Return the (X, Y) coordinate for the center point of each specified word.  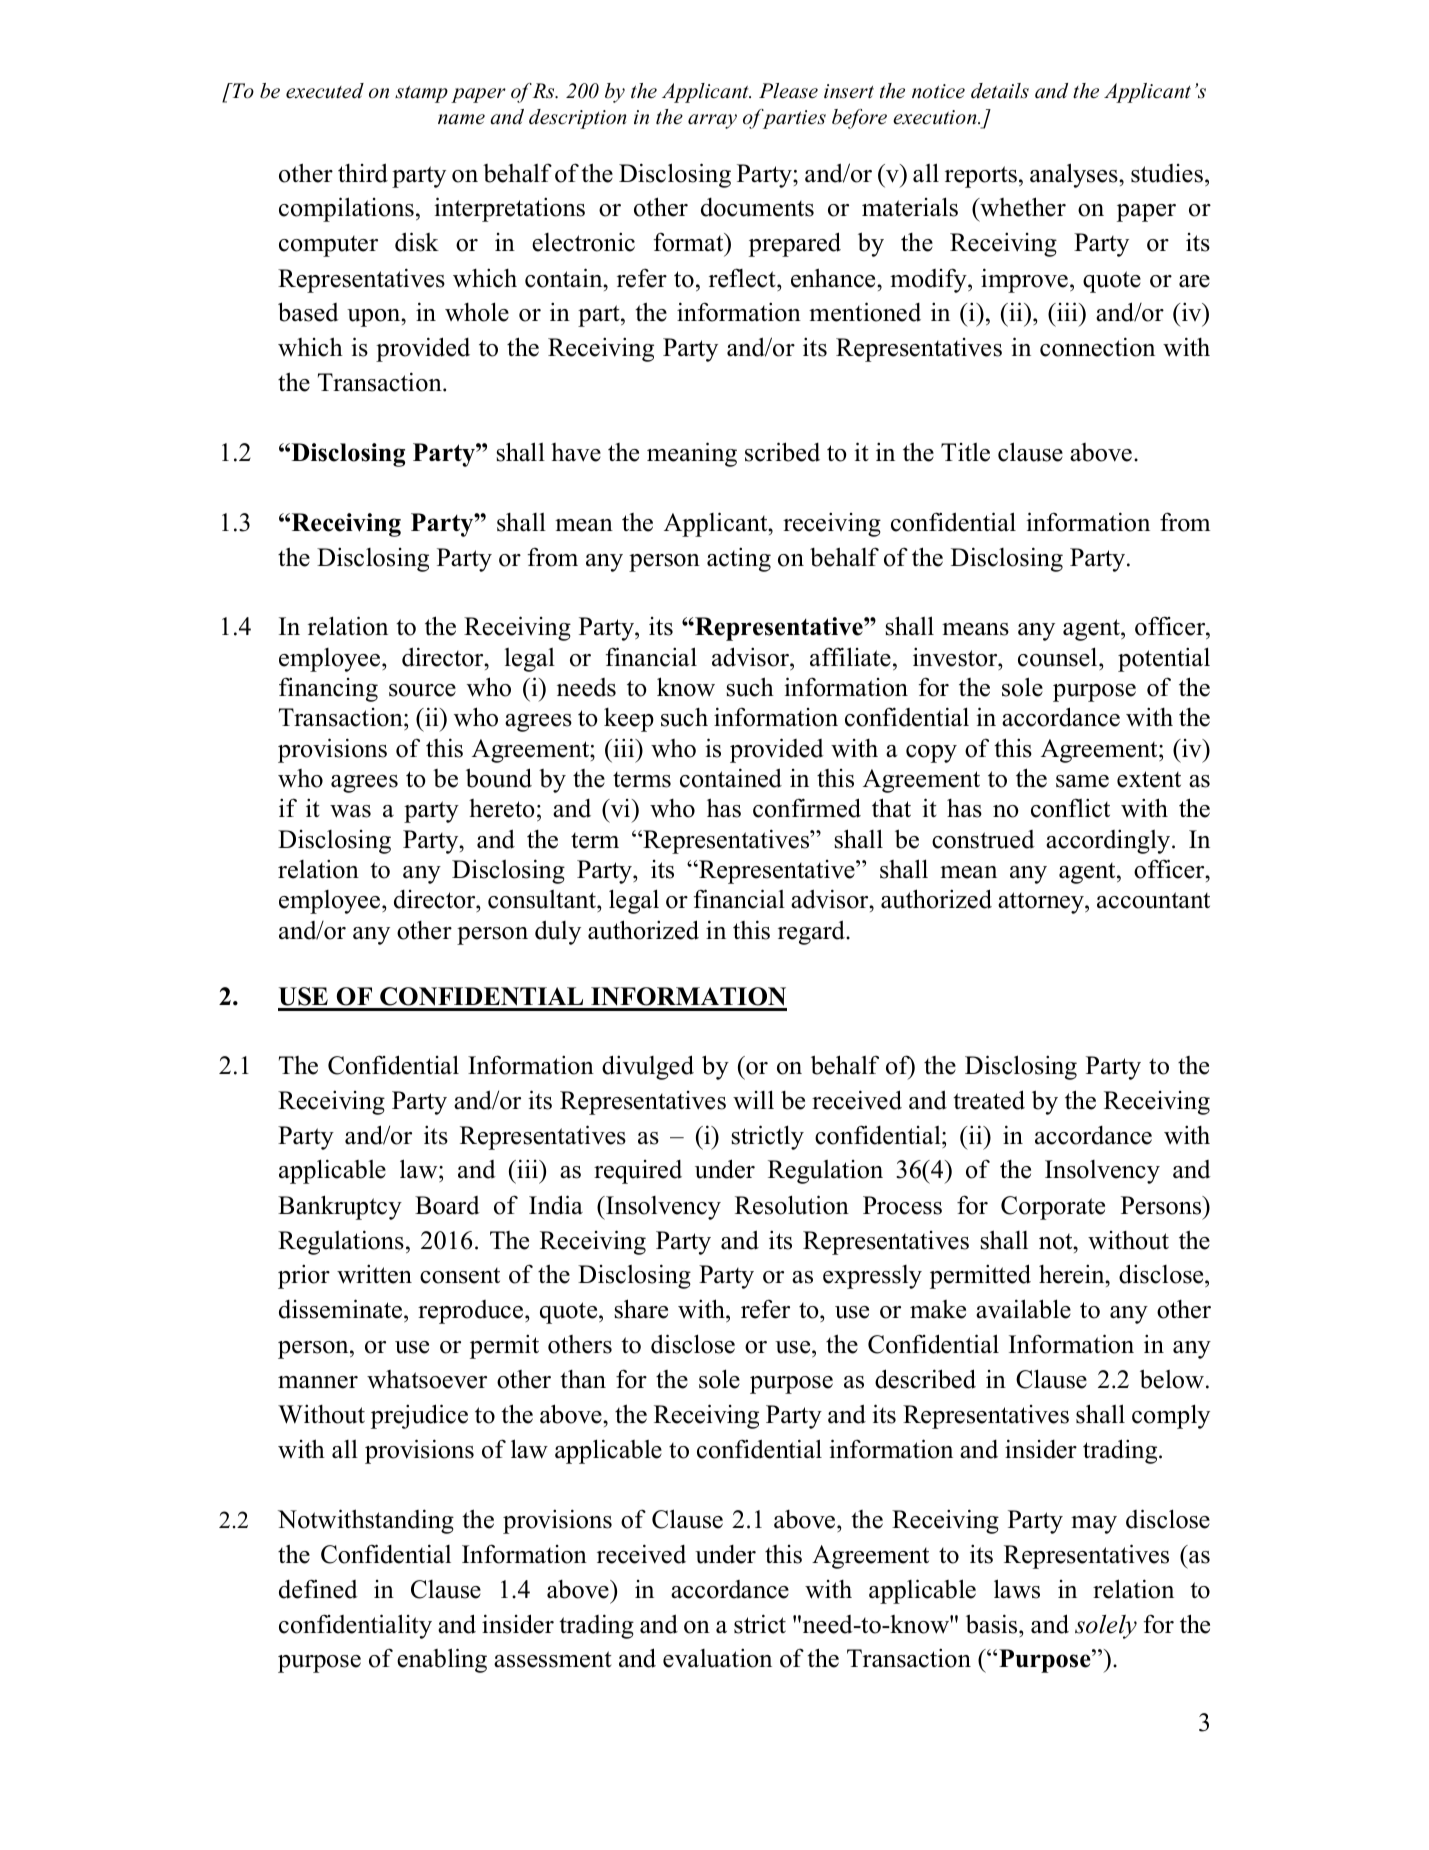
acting (739, 559)
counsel (1059, 657)
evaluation (717, 1658)
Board (447, 1205)
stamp (421, 94)
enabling (442, 1660)
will (753, 1100)
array (712, 121)
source (422, 690)
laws (1017, 1589)
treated (989, 1100)
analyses (1075, 175)
